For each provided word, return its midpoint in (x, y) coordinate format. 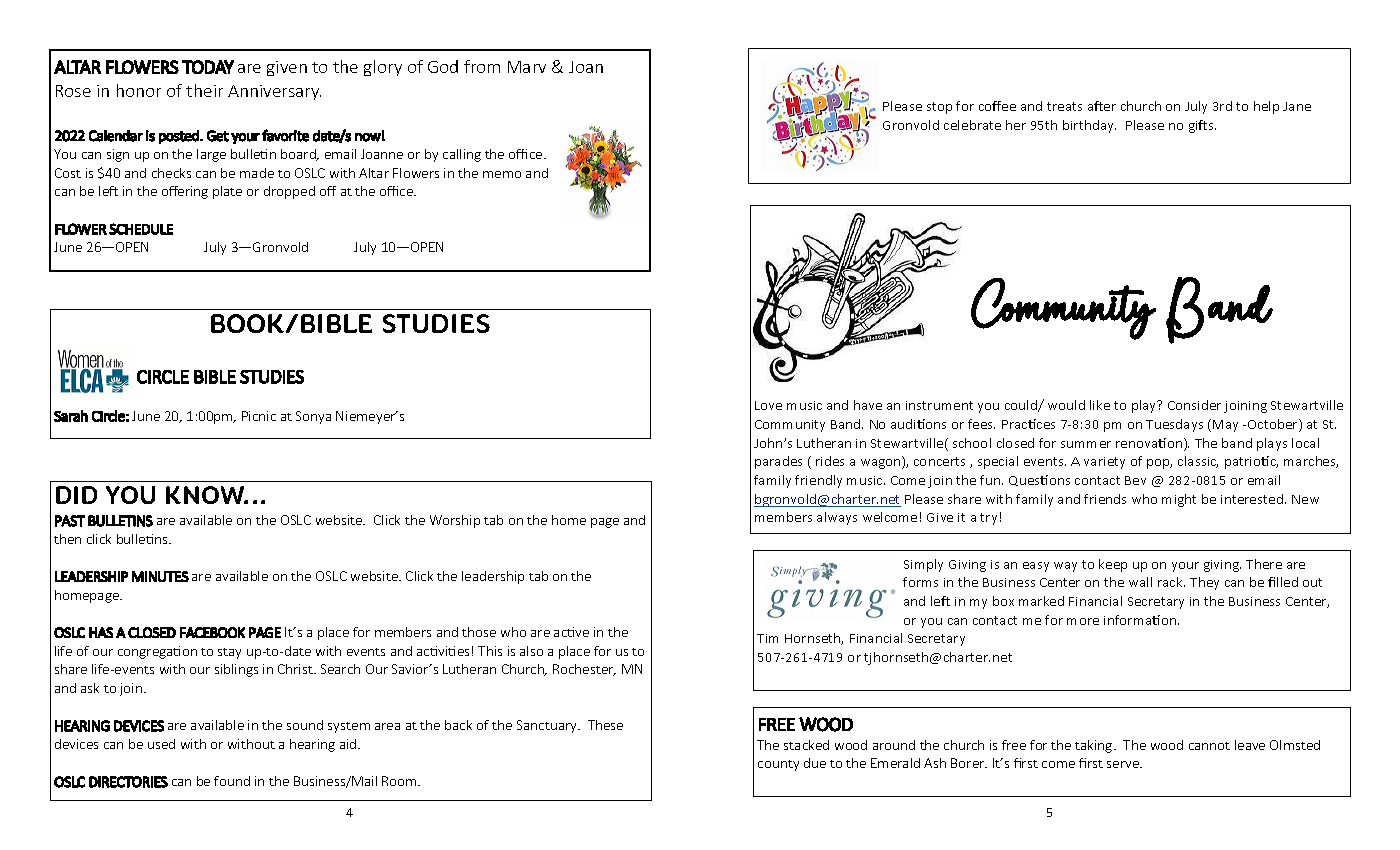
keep (1113, 565)
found (232, 781)
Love (768, 405)
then (67, 539)
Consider (1194, 405)
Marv (527, 67)
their (204, 90)
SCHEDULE (141, 229)
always (837, 518)
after (1102, 106)
